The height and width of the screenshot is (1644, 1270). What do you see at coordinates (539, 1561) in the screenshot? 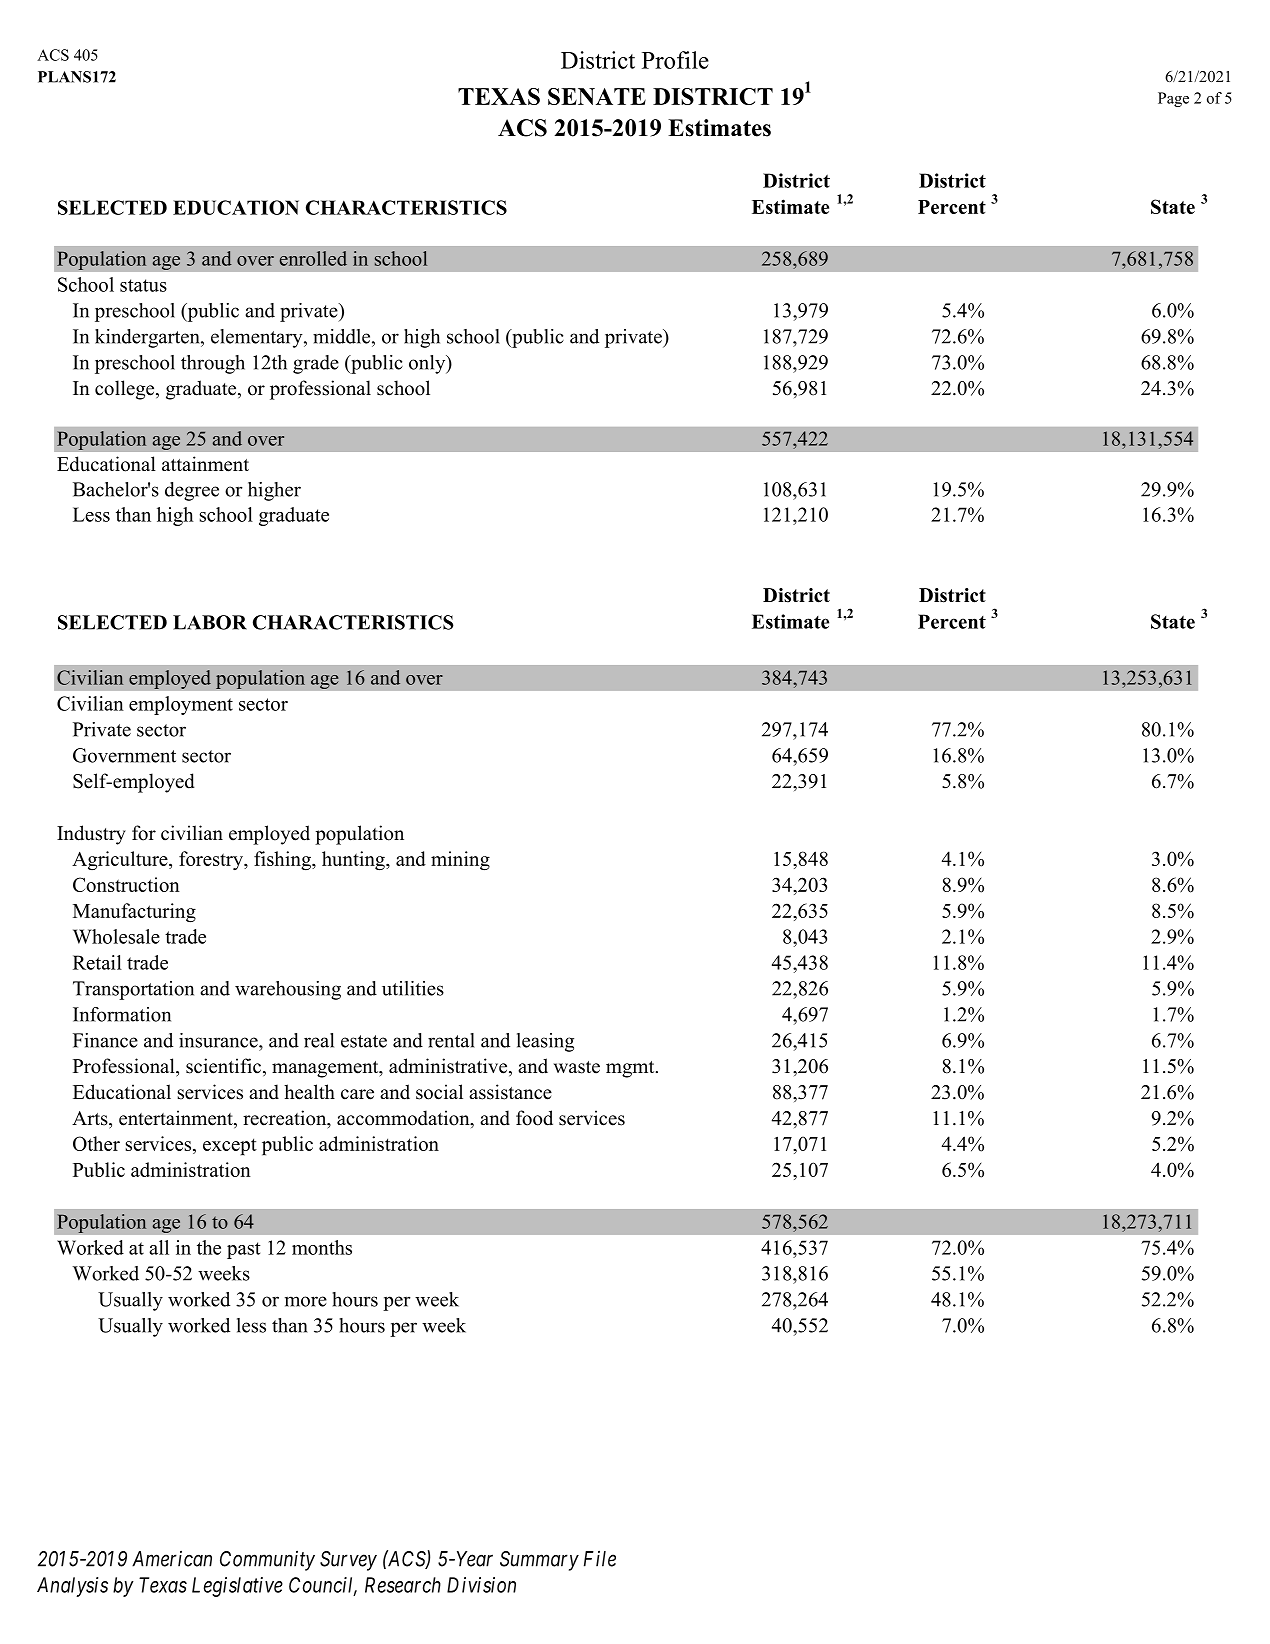
I see `Summary` at bounding box center [539, 1561].
